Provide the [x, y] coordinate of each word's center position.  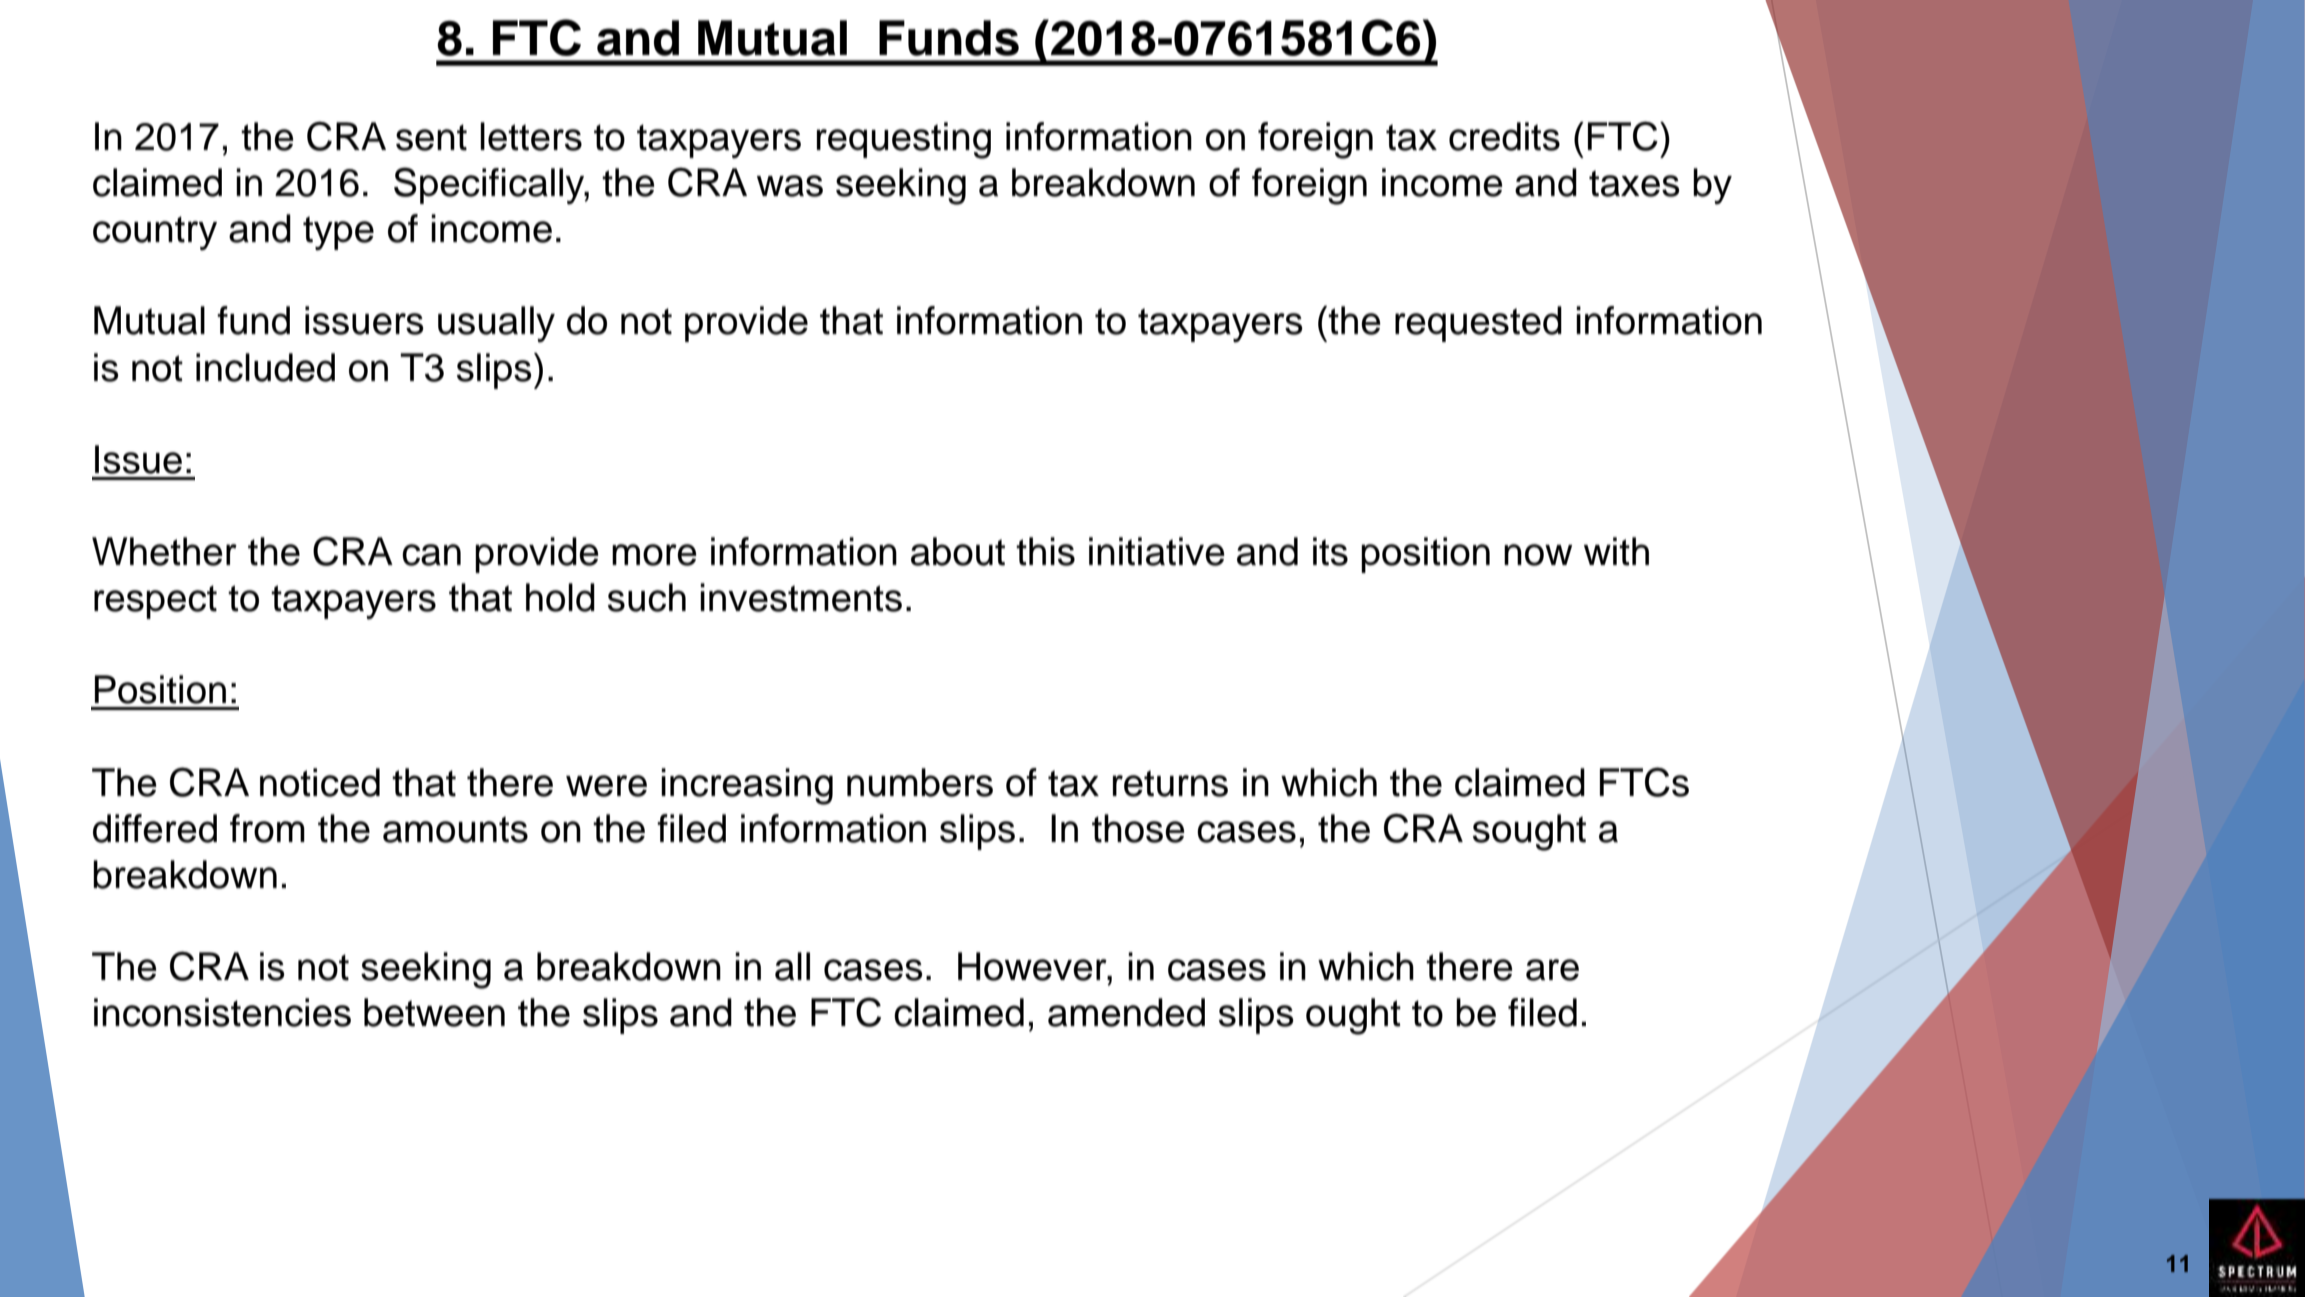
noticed [320, 782]
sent [431, 137]
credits [1504, 136]
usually [496, 324]
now [1538, 555]
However [1033, 966]
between [434, 1012]
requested [1478, 324]
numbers [920, 782]
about [958, 551]
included [265, 367]
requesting [904, 140]
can [431, 555]
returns [1170, 783]
